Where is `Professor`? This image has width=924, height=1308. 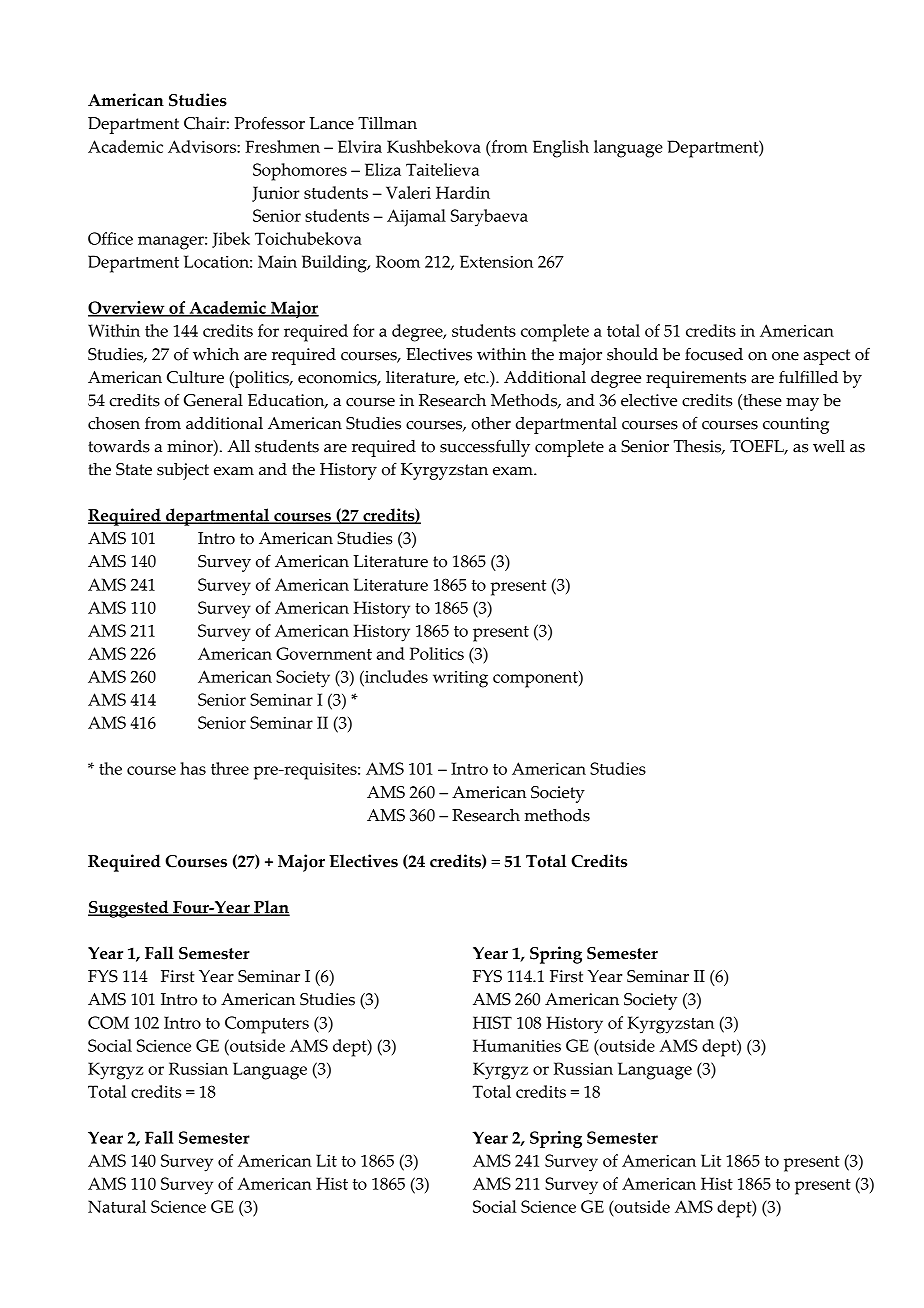
Professor is located at coordinates (270, 123).
